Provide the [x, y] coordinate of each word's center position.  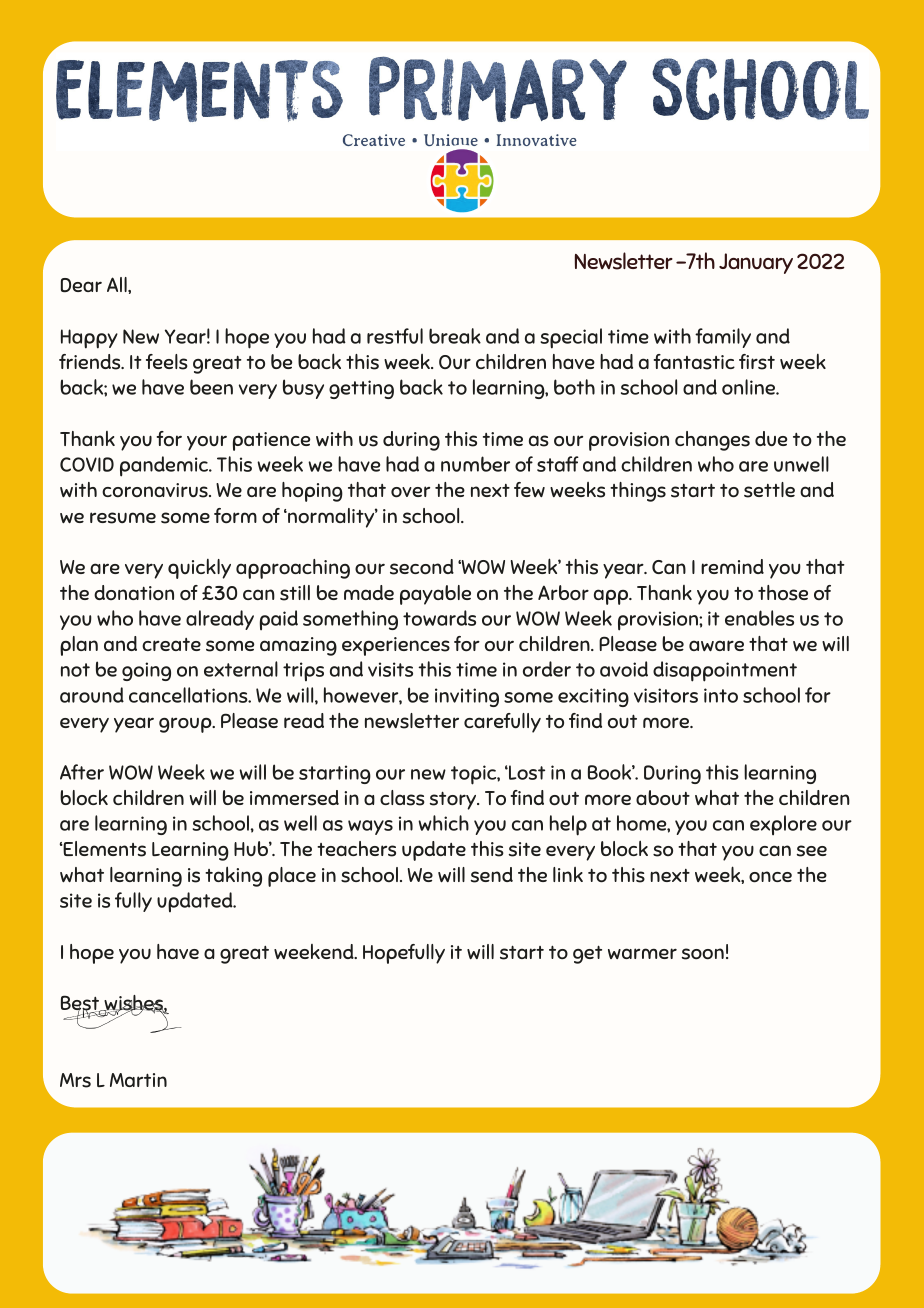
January [756, 263]
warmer [642, 953]
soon [703, 954]
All [118, 284]
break [455, 336]
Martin [138, 1080]
